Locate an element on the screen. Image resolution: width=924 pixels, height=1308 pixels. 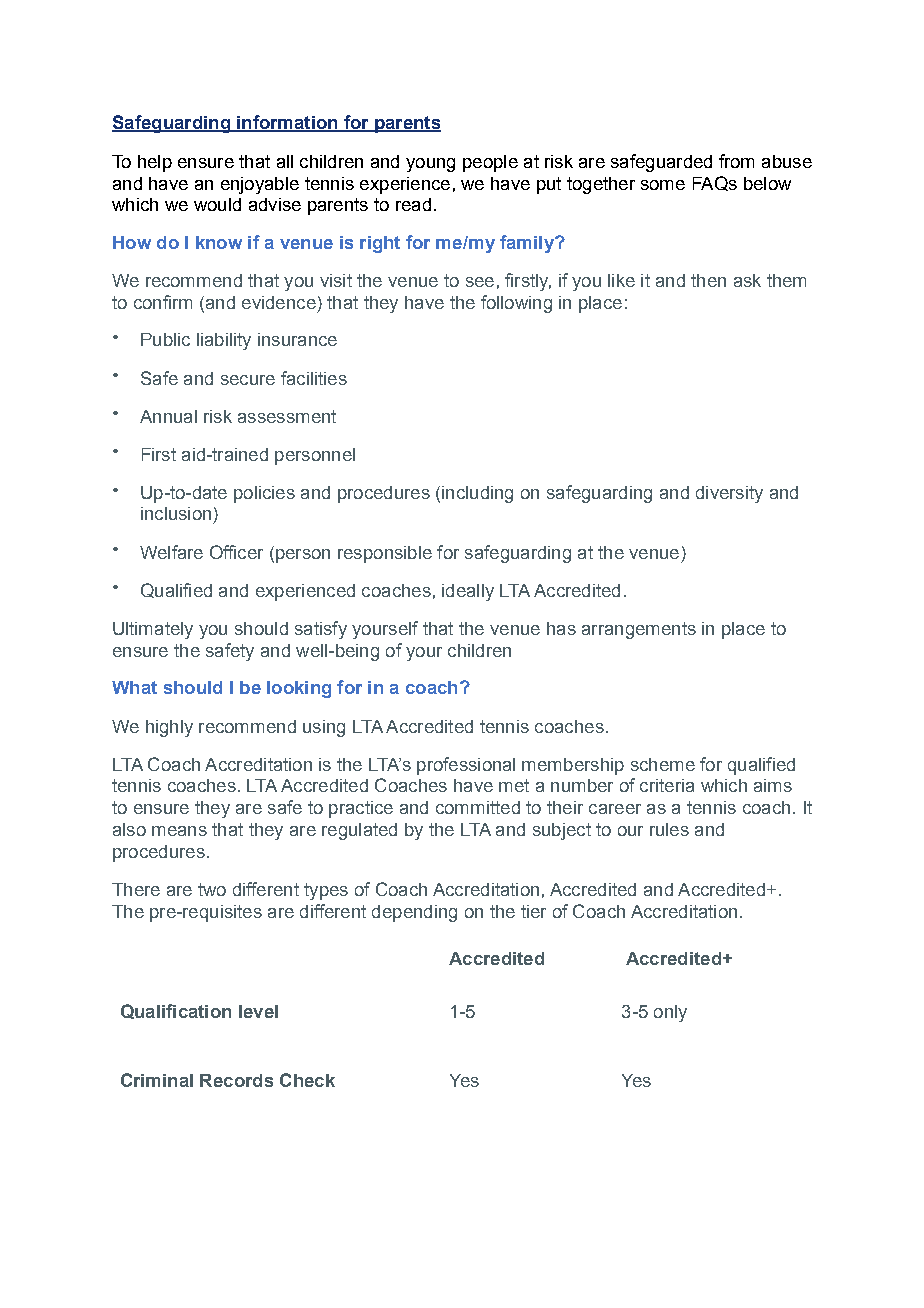
ideally is located at coordinates (468, 592).
